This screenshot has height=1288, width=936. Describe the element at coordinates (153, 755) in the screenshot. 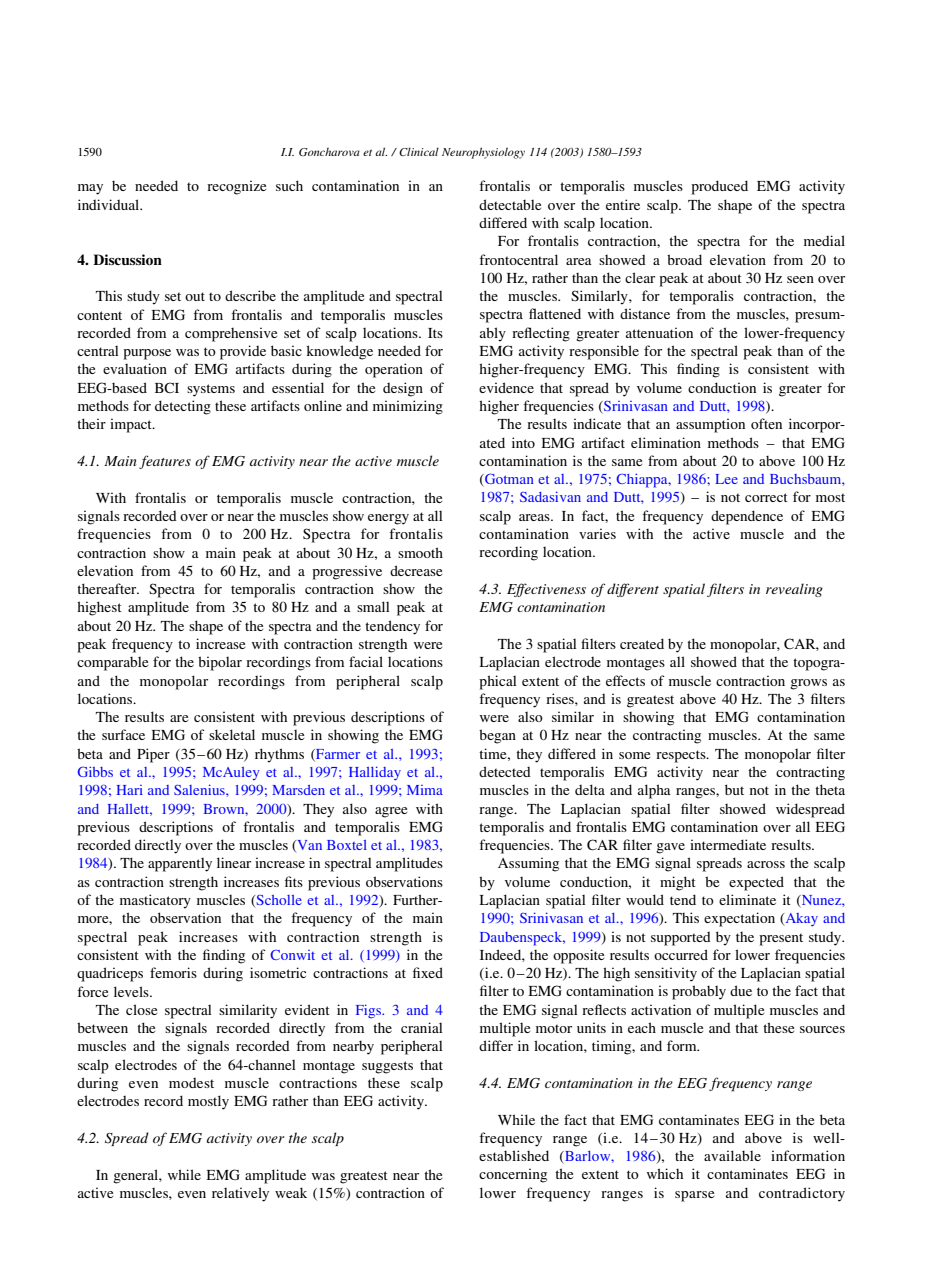

I see `Piper` at that location.
